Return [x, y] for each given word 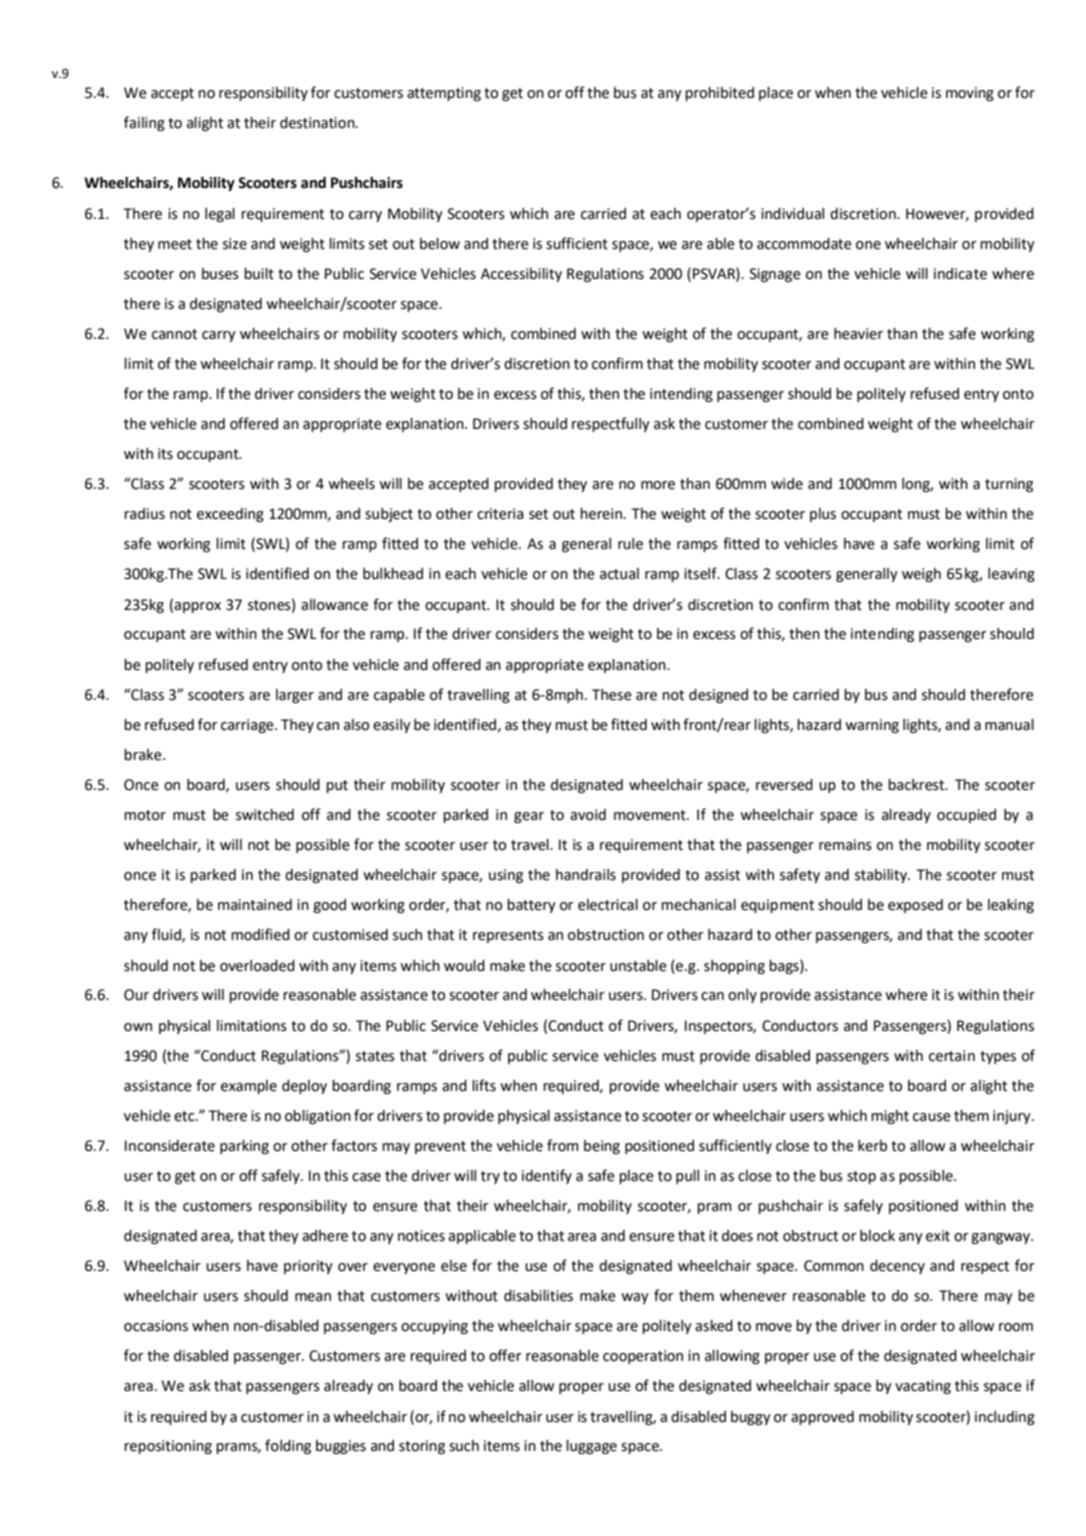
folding [288, 1446]
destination [318, 123]
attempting [444, 94]
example [249, 1087]
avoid [588, 815]
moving [970, 94]
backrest [917, 785]
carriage [248, 726]
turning [1009, 485]
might [890, 1117]
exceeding [230, 515]
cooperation [643, 1357]
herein [601, 514]
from [563, 1145]
